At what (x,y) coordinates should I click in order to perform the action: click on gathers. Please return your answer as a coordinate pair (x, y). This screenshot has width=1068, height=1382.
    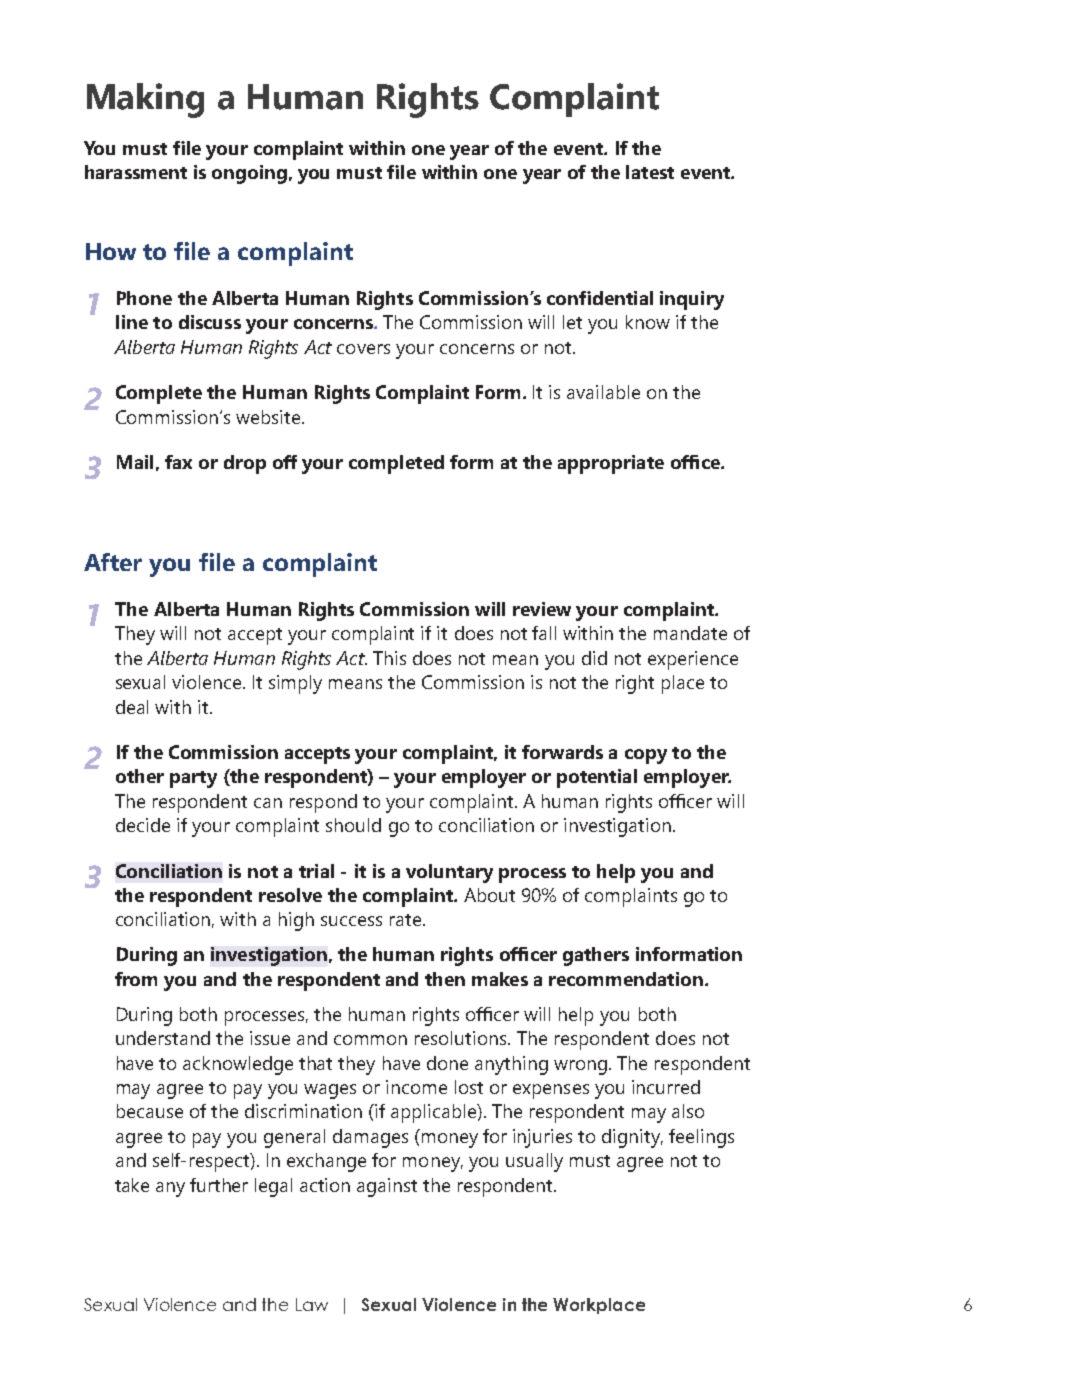
    Looking at the image, I should click on (596, 956).
